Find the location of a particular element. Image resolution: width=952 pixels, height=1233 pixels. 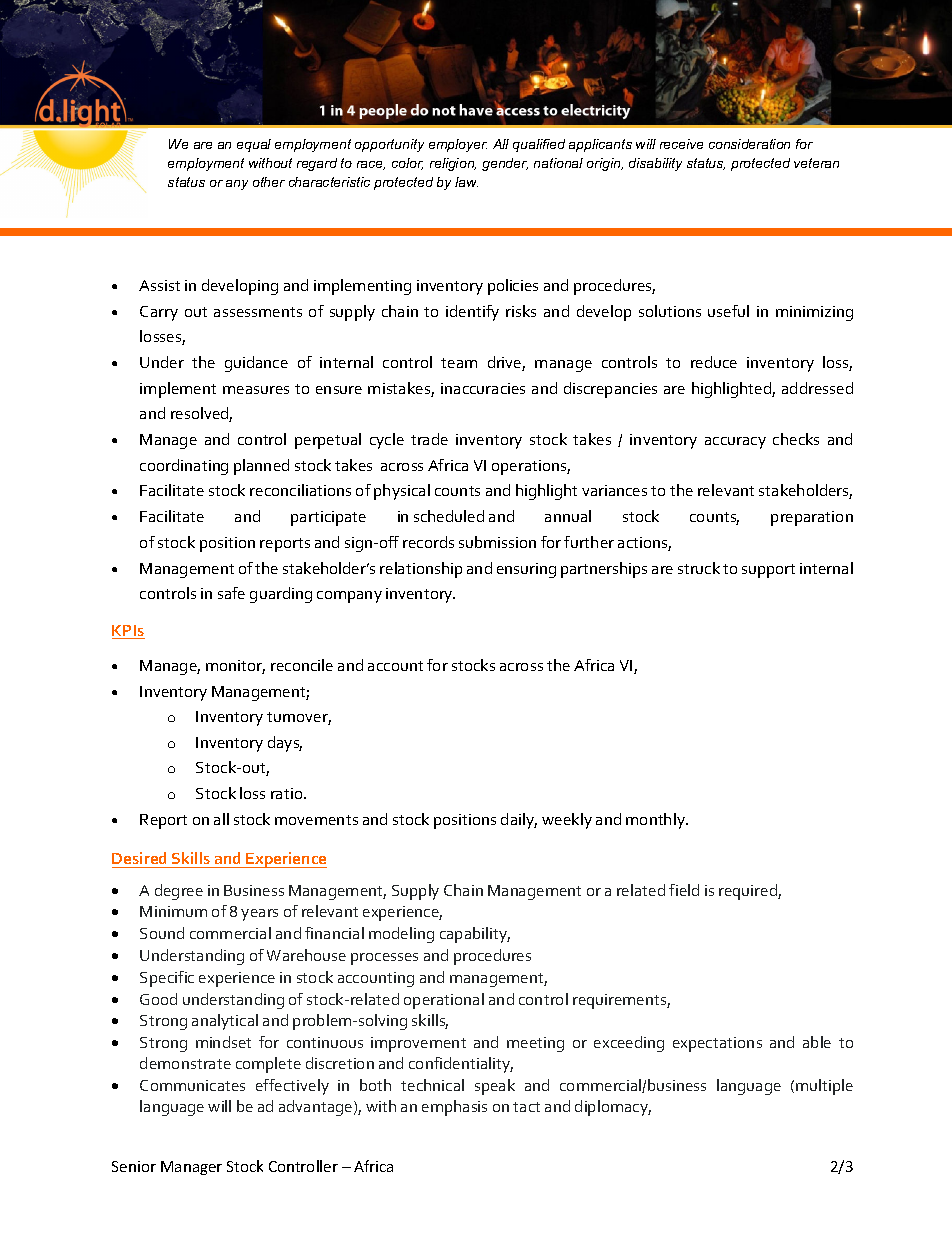

monitor is located at coordinates (235, 667).
